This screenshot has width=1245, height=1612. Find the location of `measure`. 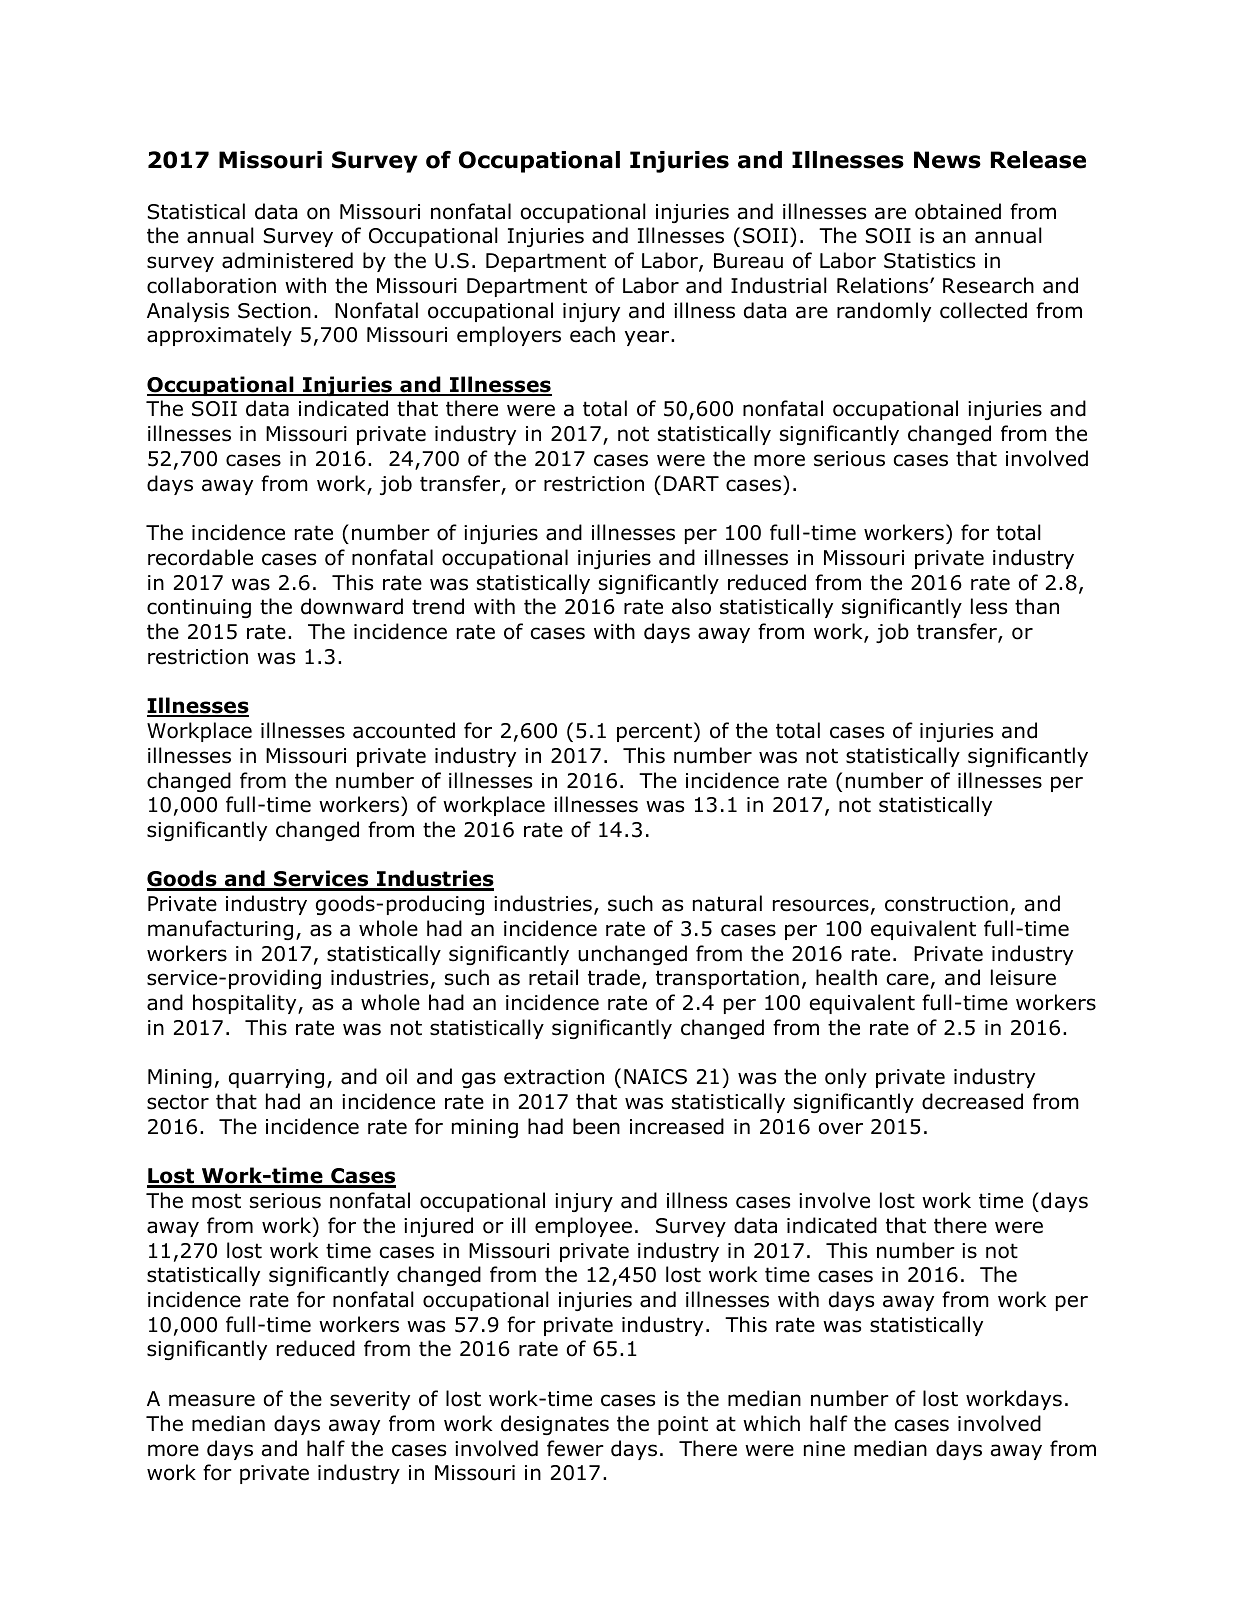

measure is located at coordinates (212, 1400).
